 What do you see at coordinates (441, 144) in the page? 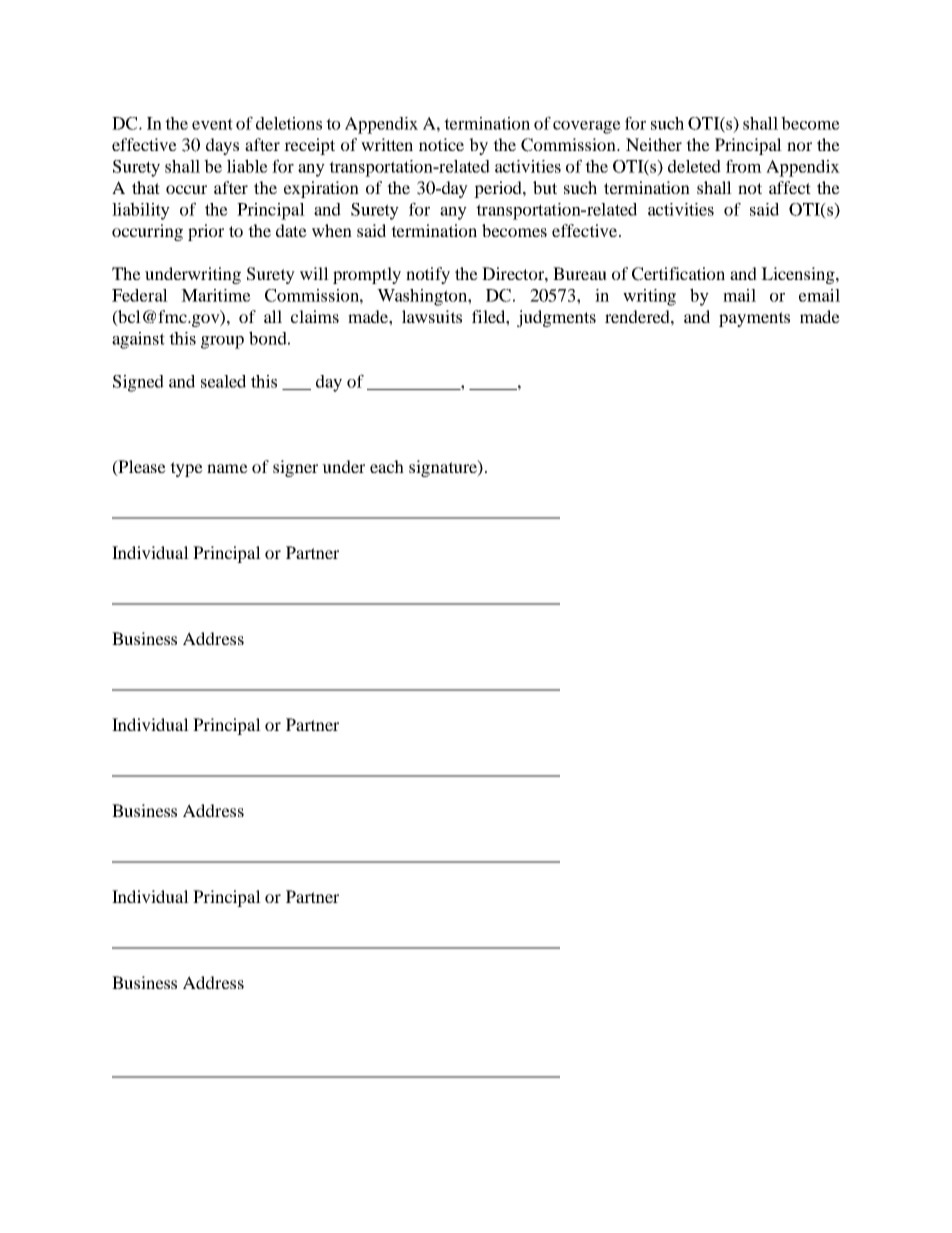
I see `notice` at bounding box center [441, 144].
